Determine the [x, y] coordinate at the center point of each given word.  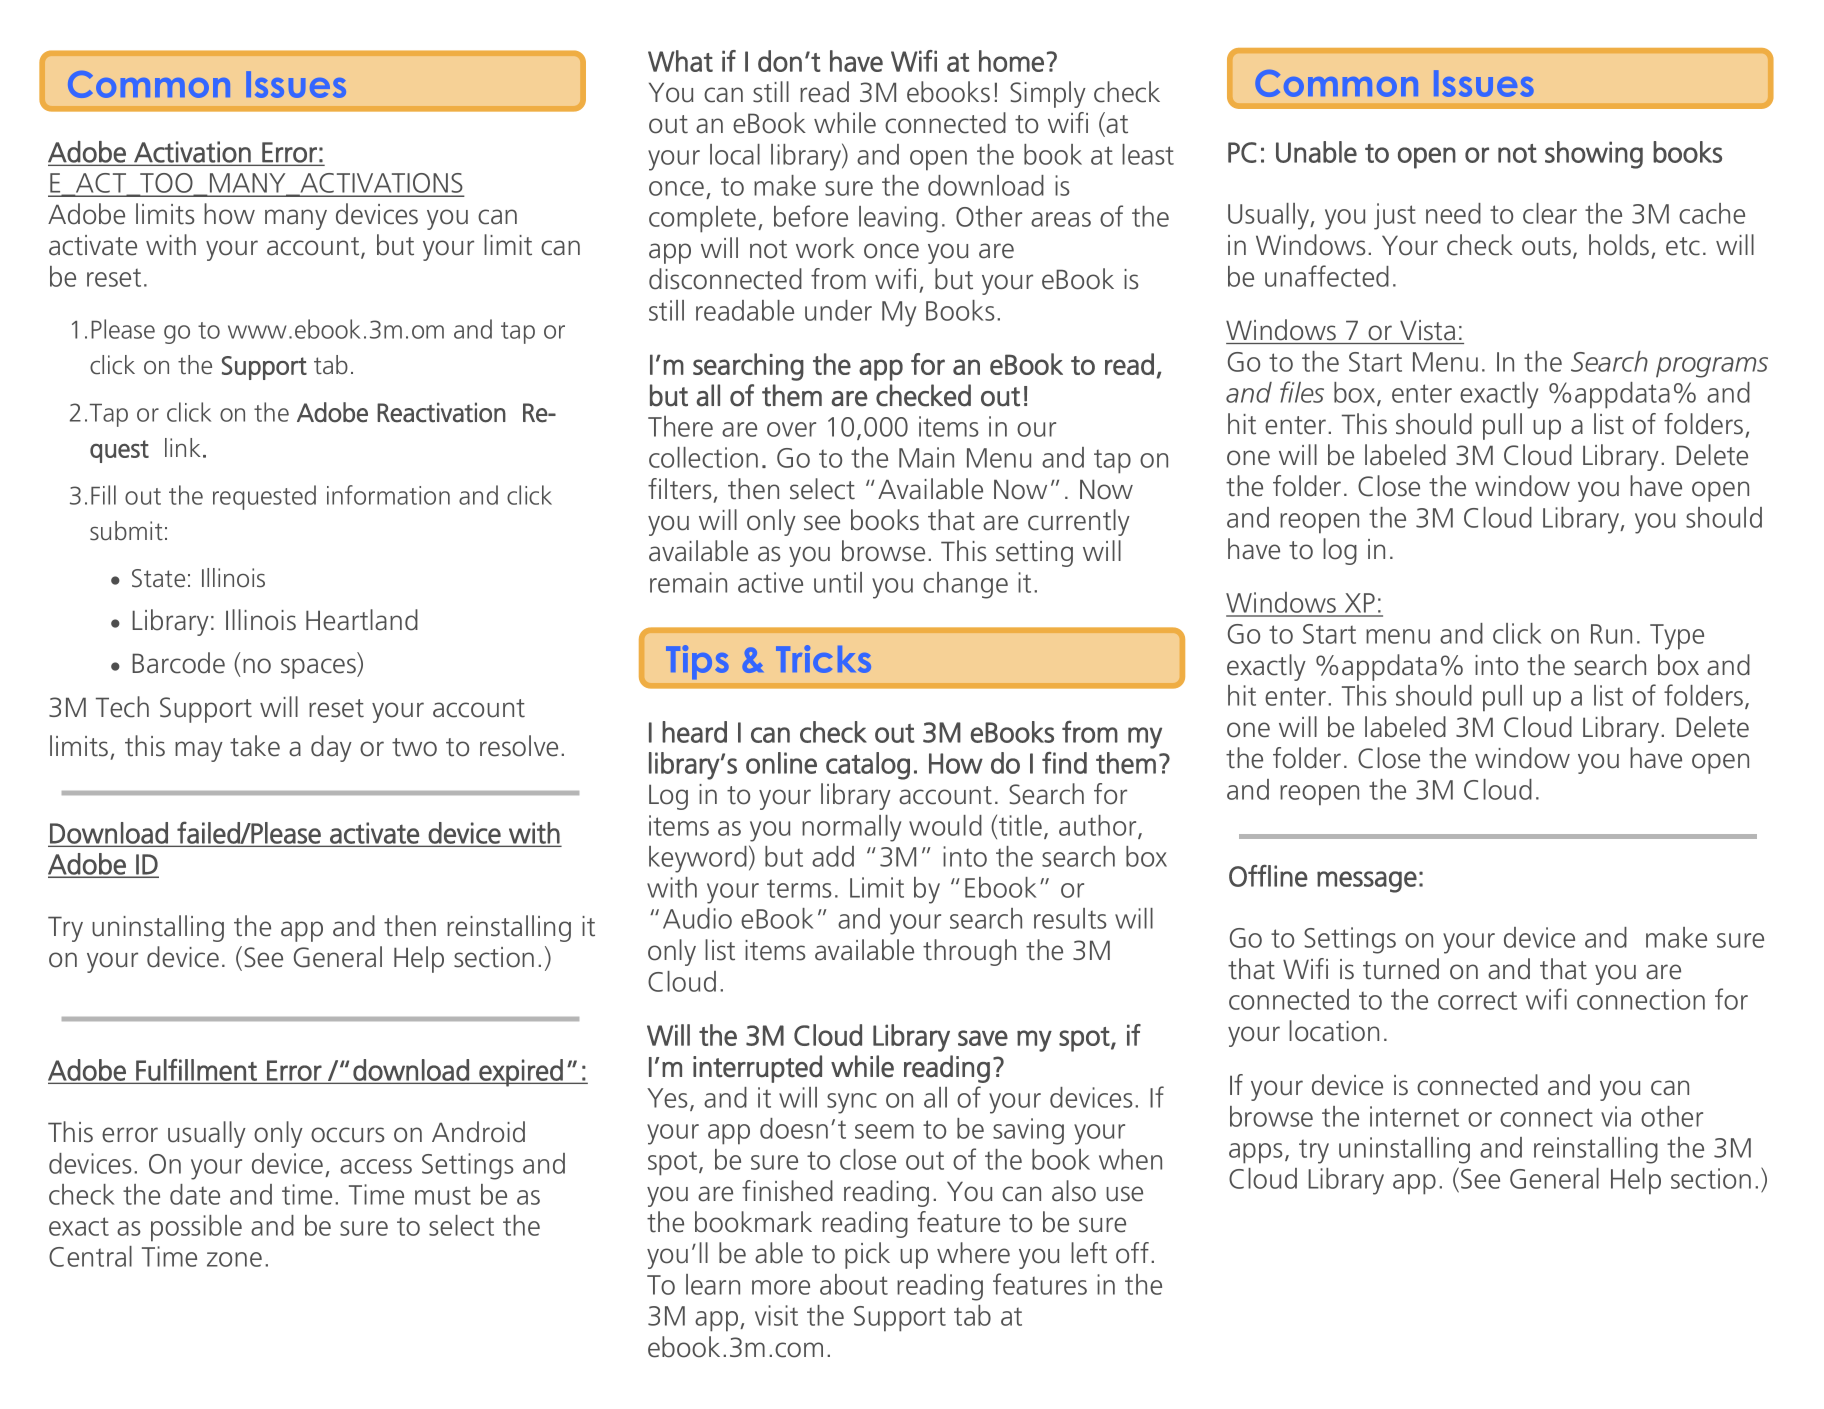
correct [1477, 1000]
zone [234, 1259]
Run [1611, 634]
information [388, 495]
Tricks [823, 659]
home [1011, 61]
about [854, 1284]
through [969, 952]
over [791, 429]
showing [1594, 155]
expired [521, 1073]
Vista [1427, 330]
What [680, 61]
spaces [319, 668]
